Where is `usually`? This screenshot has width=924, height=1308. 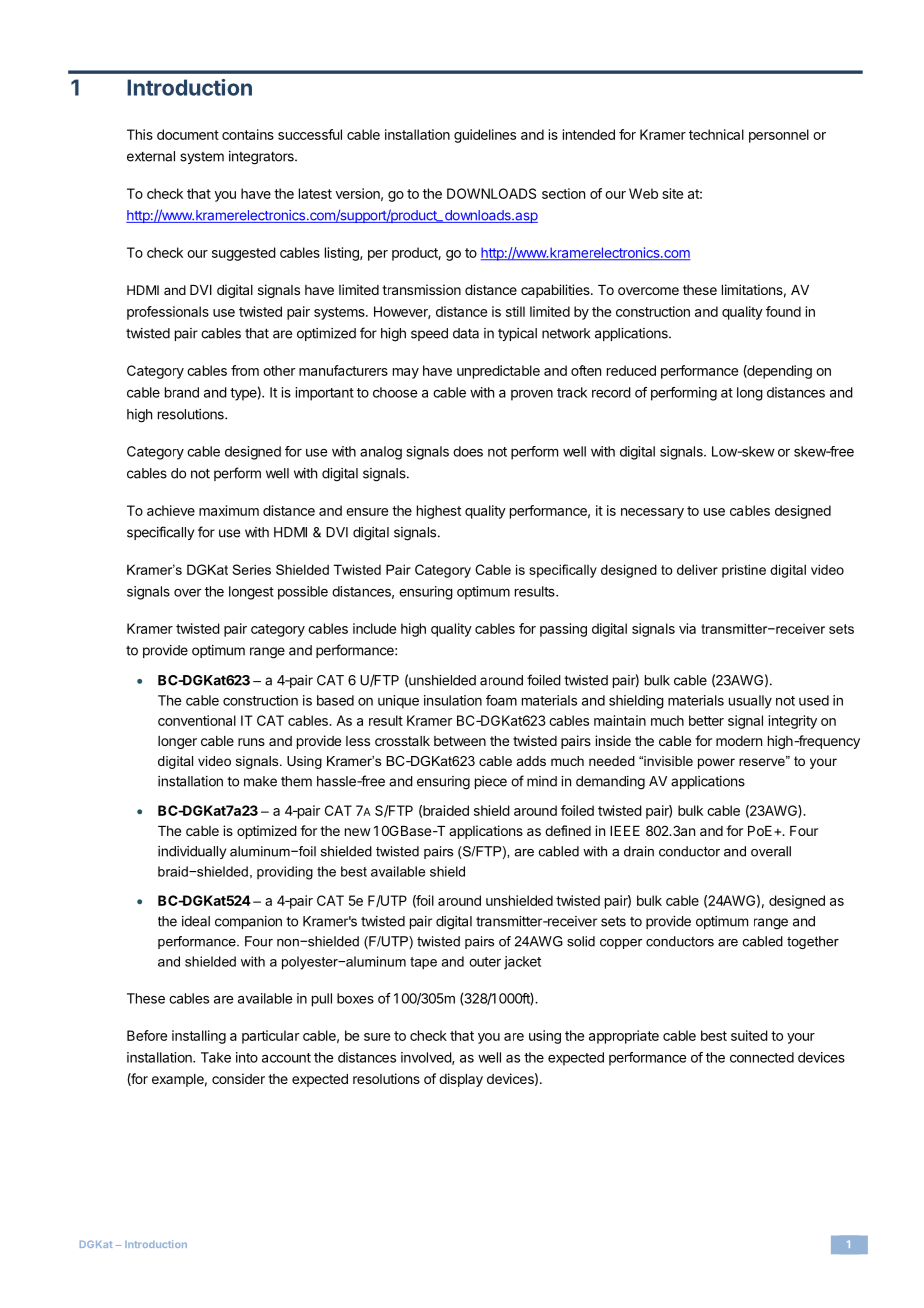 usually is located at coordinates (750, 702).
